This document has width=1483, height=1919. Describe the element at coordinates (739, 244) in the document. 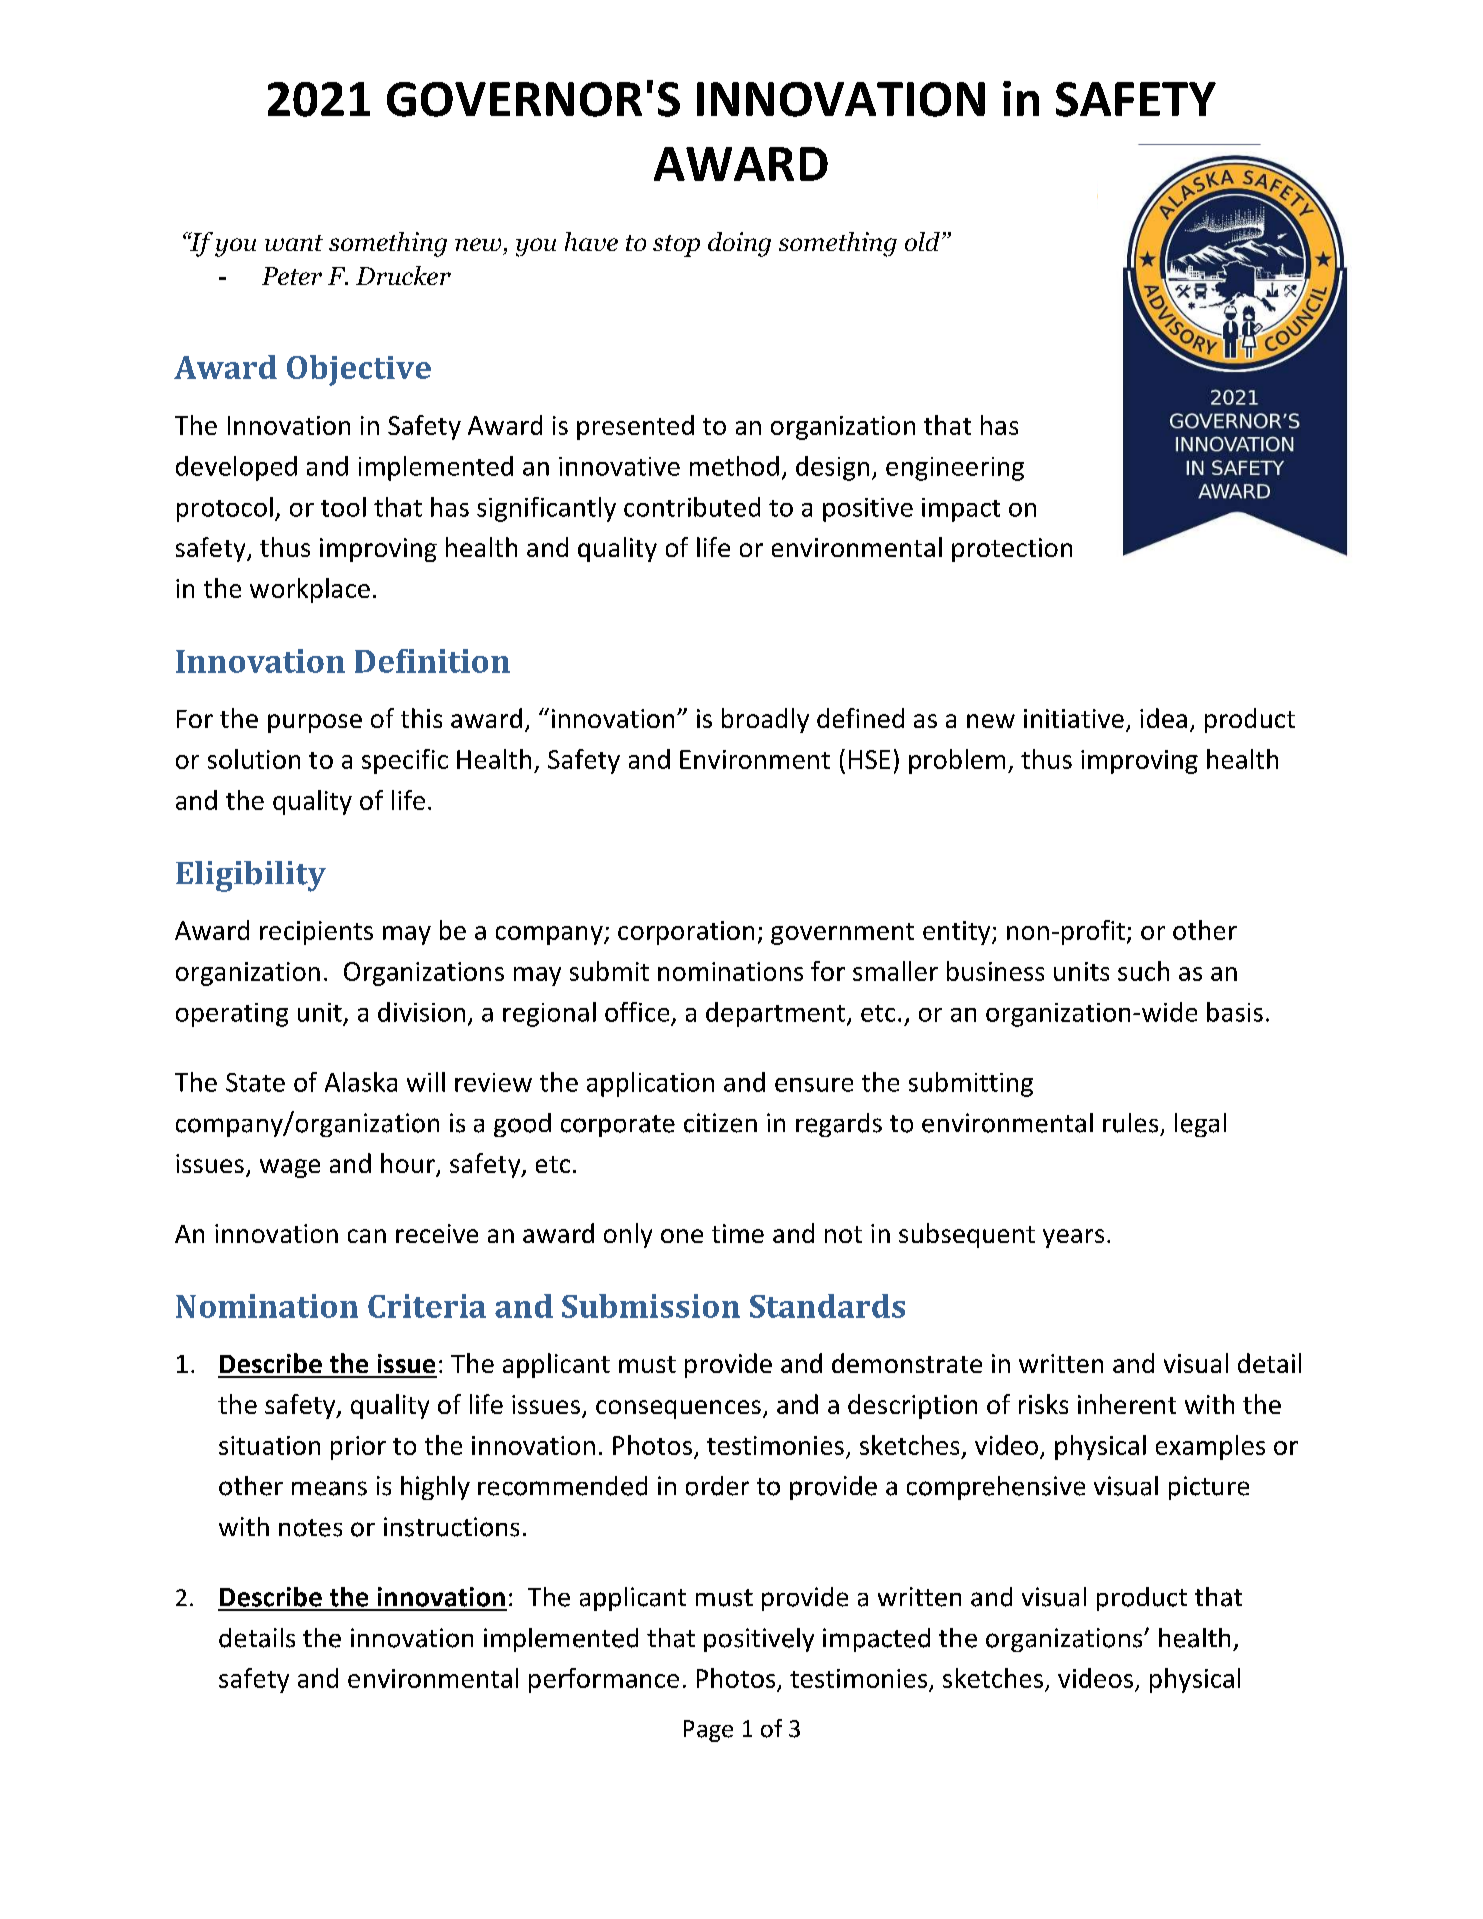

I see `doing` at that location.
